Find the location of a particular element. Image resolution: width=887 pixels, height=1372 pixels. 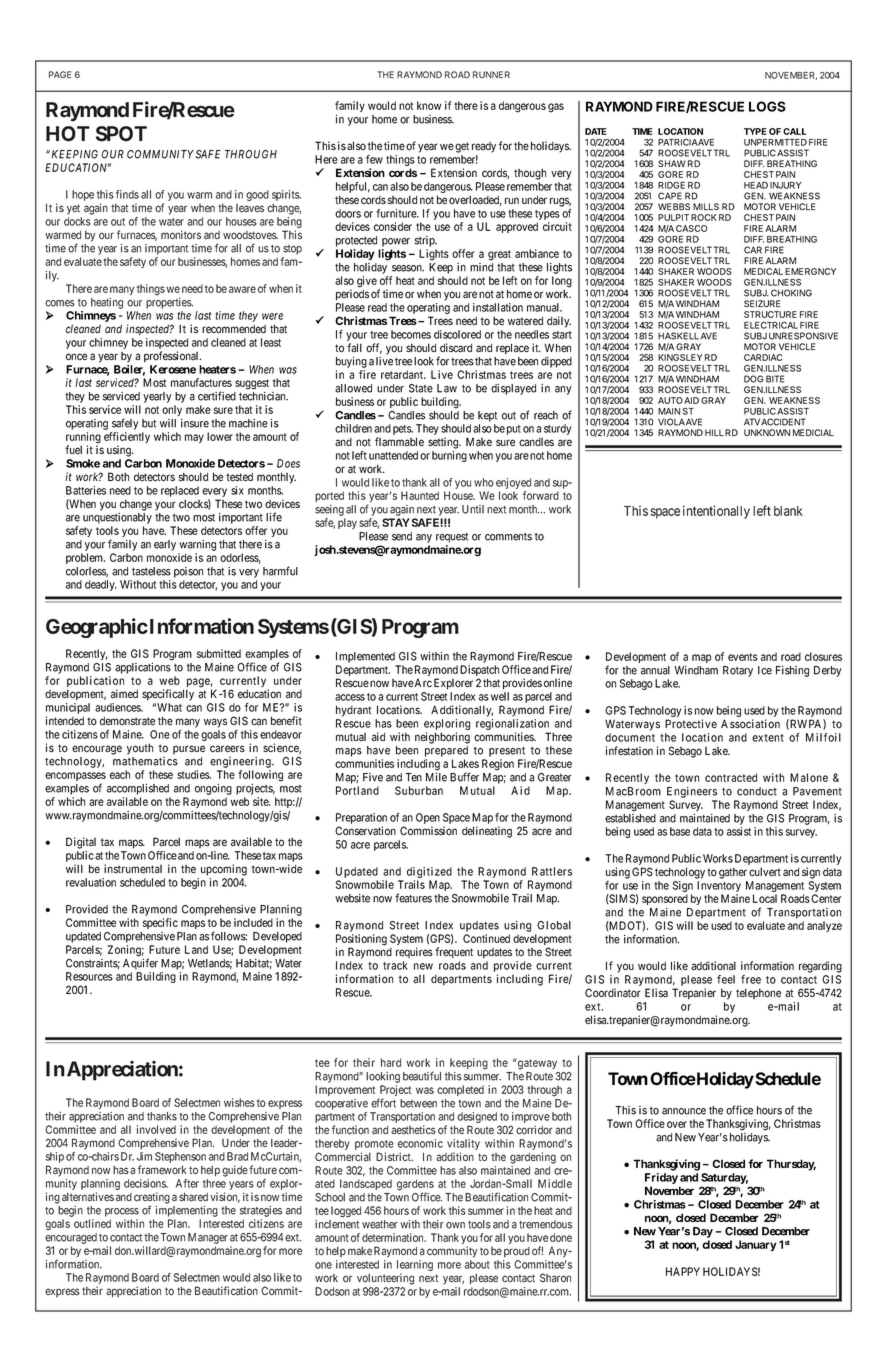

applications is located at coordinates (143, 668).
